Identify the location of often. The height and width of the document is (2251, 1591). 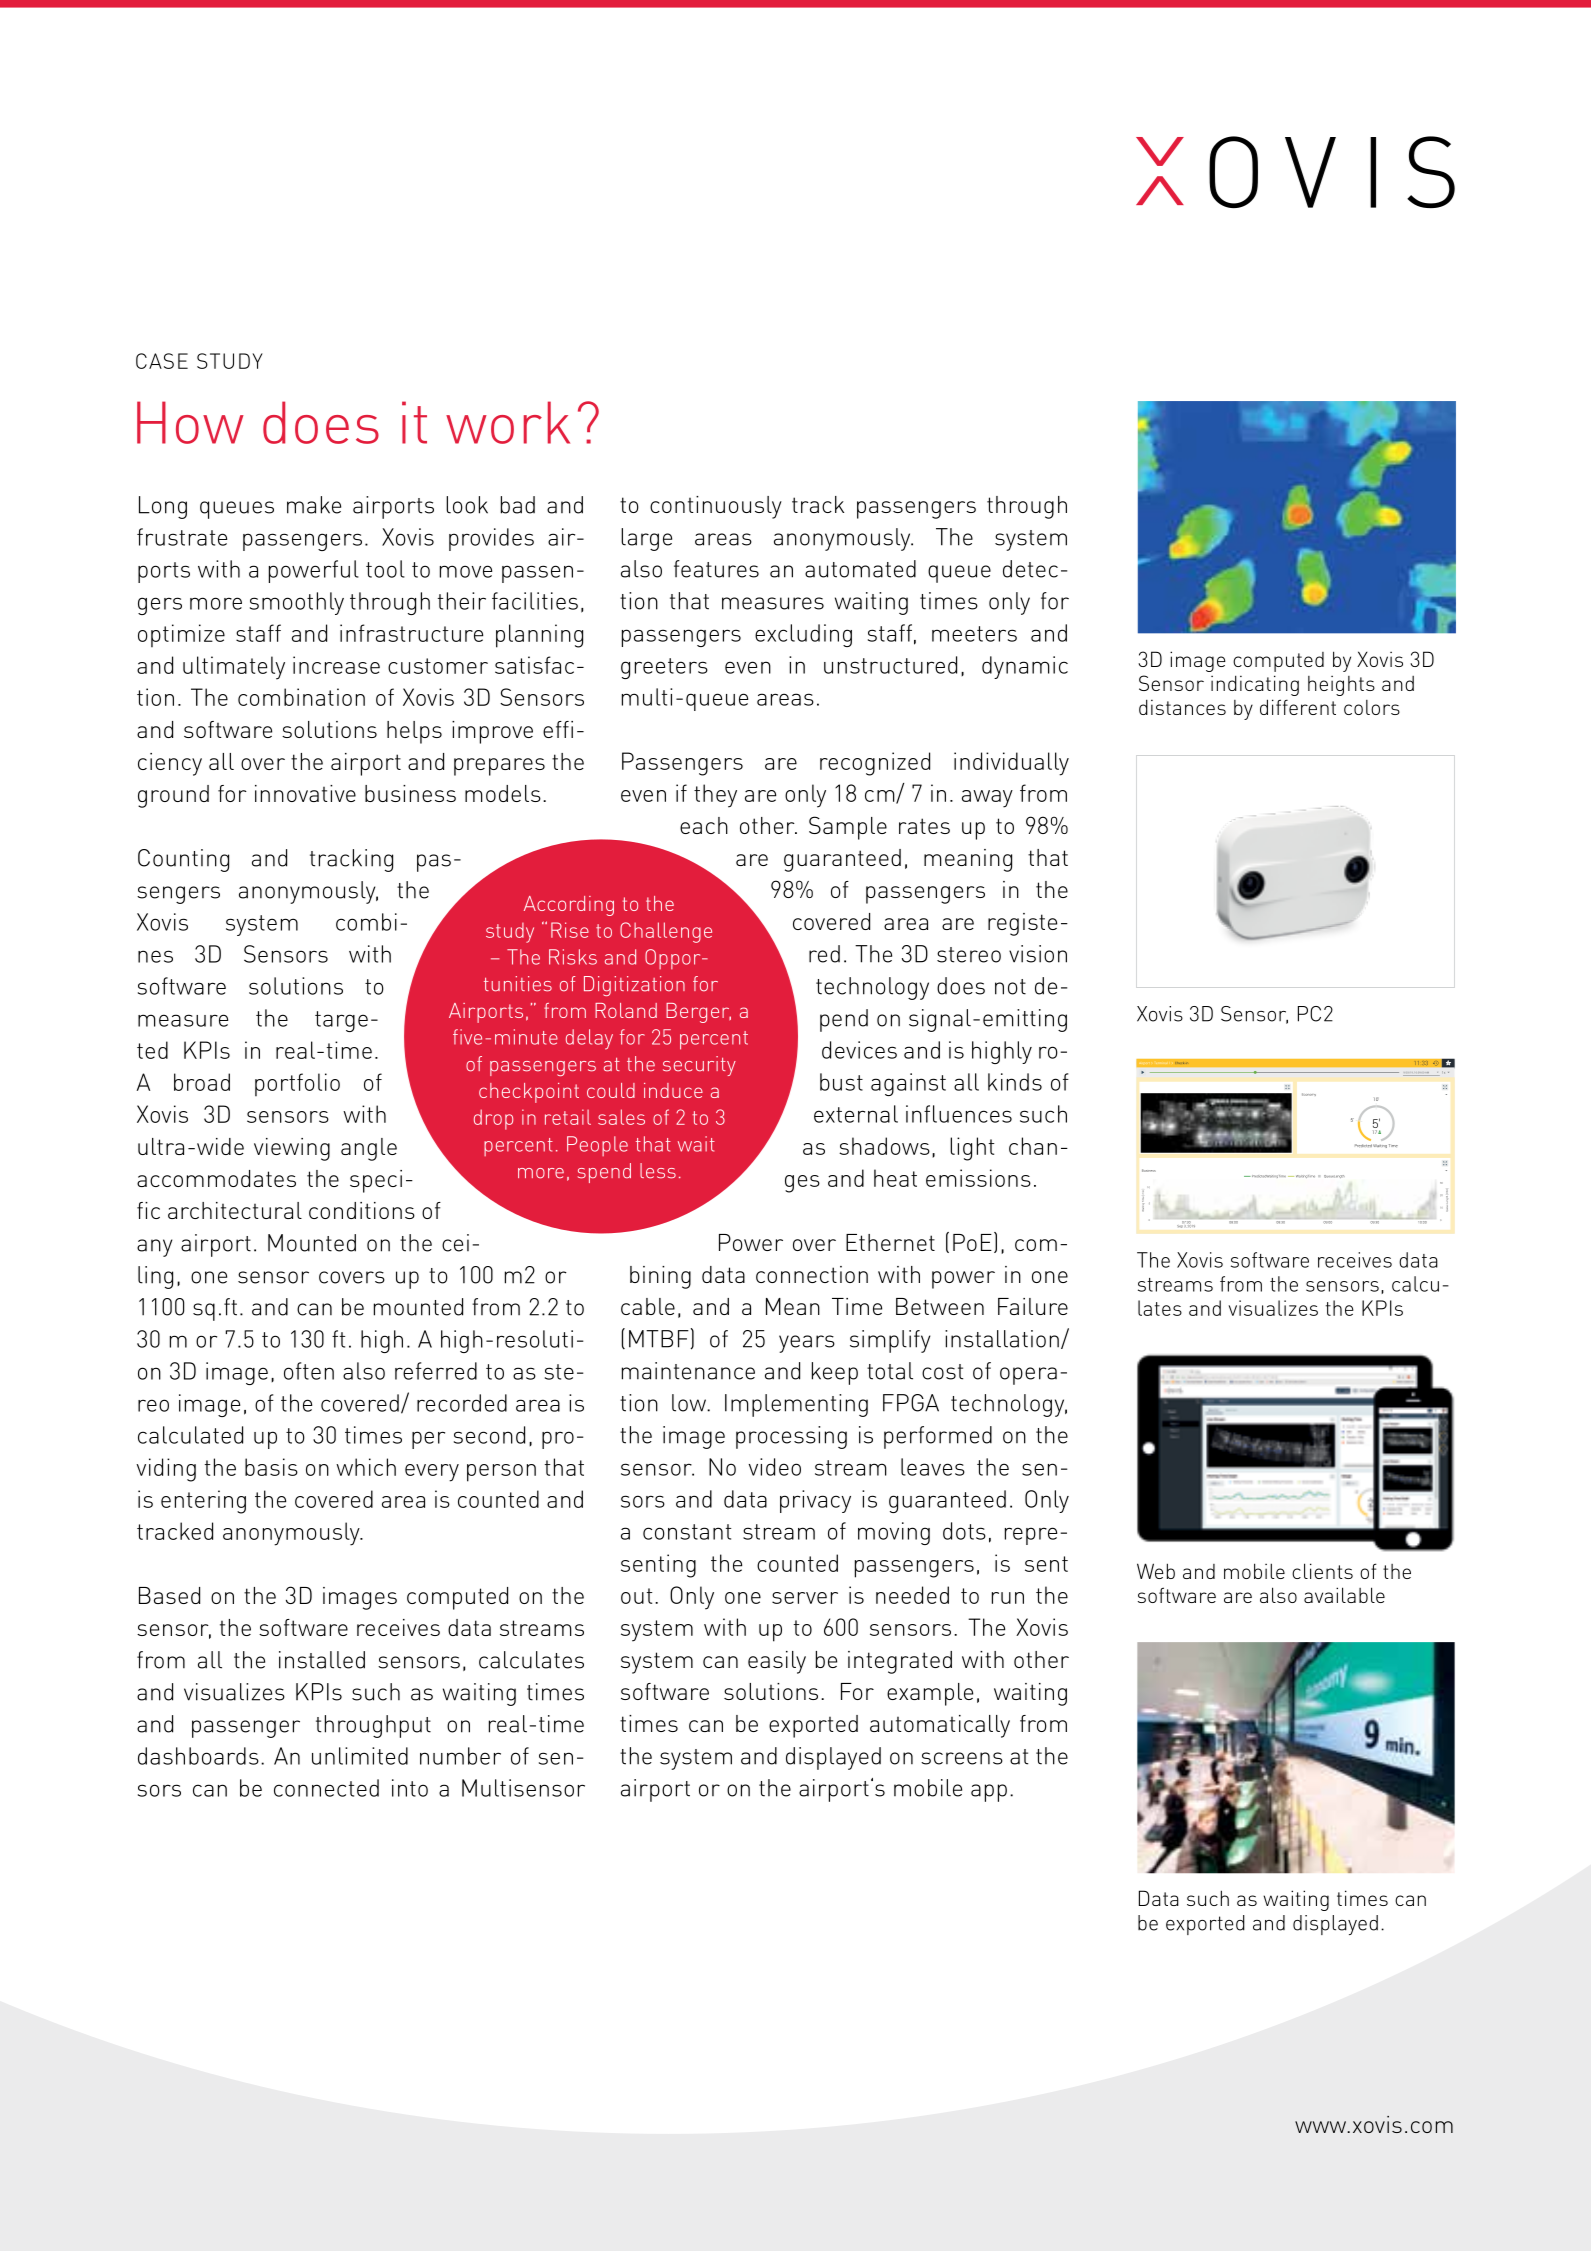
(309, 1371).
